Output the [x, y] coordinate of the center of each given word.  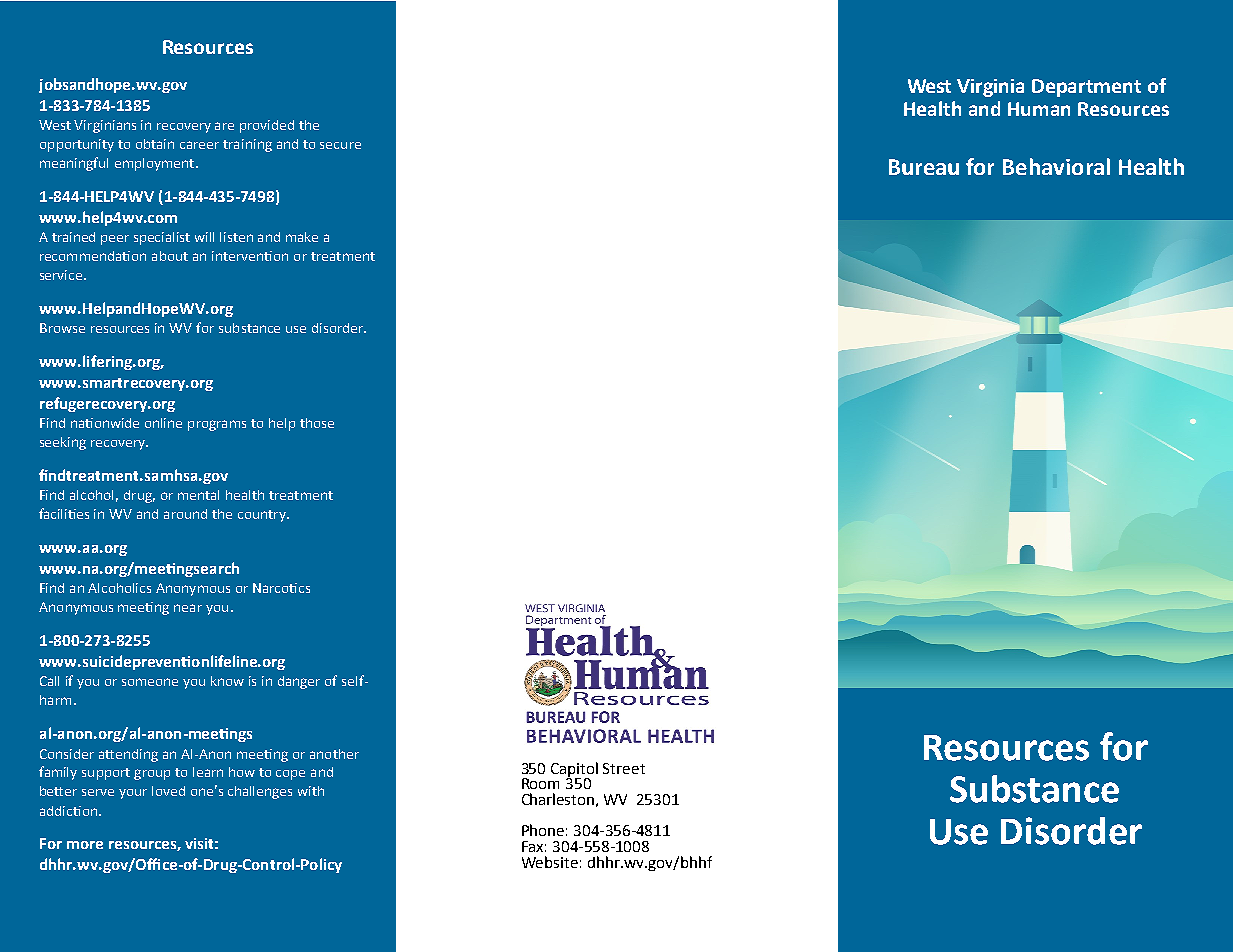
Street [624, 768]
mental [198, 495]
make [302, 237]
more [85, 845]
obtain [155, 144]
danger [299, 682]
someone [150, 682]
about [170, 256]
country [263, 516]
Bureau [924, 167]
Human [1039, 109]
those [317, 423]
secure [340, 145]
